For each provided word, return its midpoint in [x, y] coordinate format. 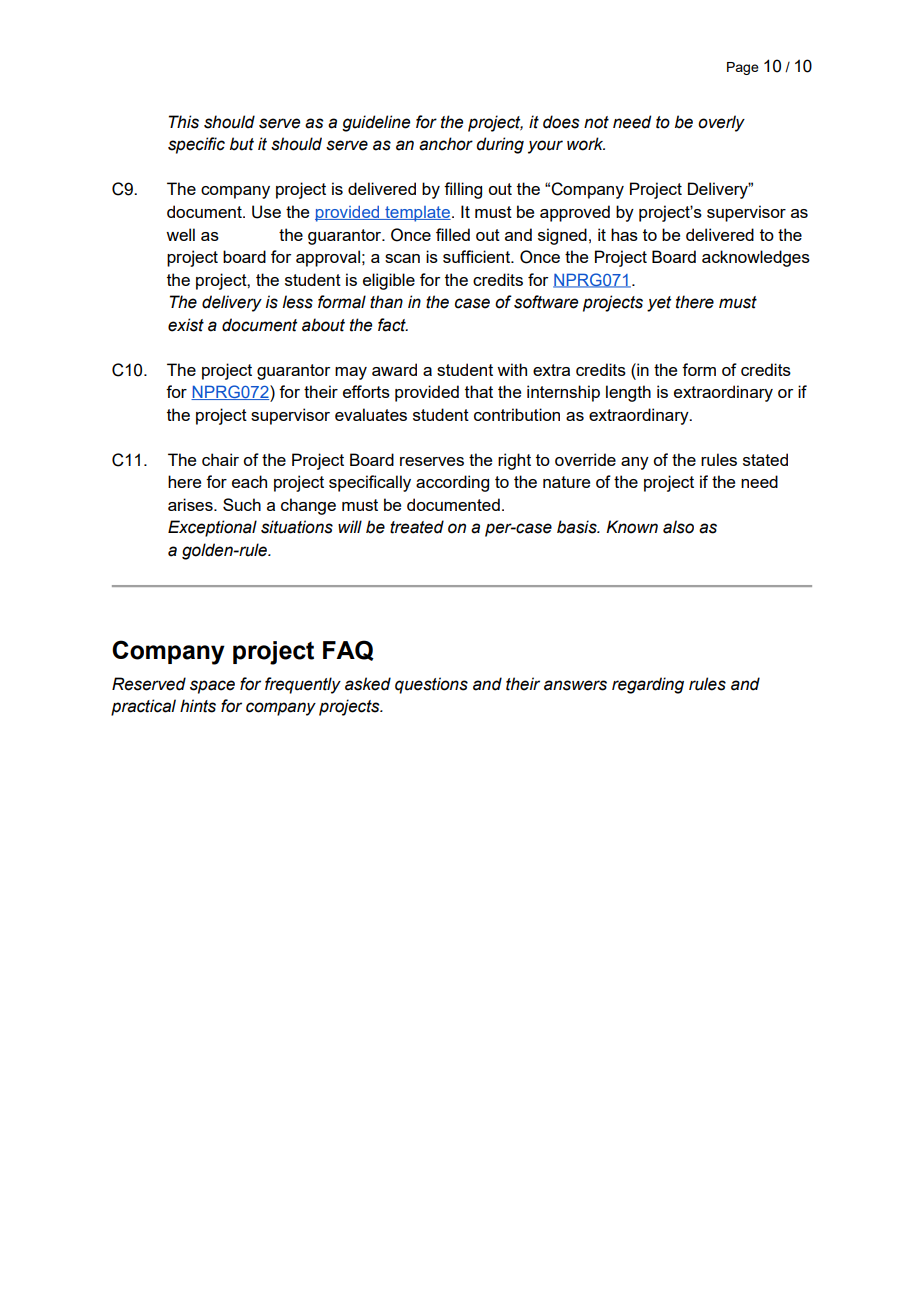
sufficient [478, 256]
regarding [648, 685]
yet [659, 304]
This [184, 122]
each [249, 481]
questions [431, 685]
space [212, 687]
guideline [376, 123]
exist [186, 325]
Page [743, 68]
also [678, 527]
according [452, 483]
